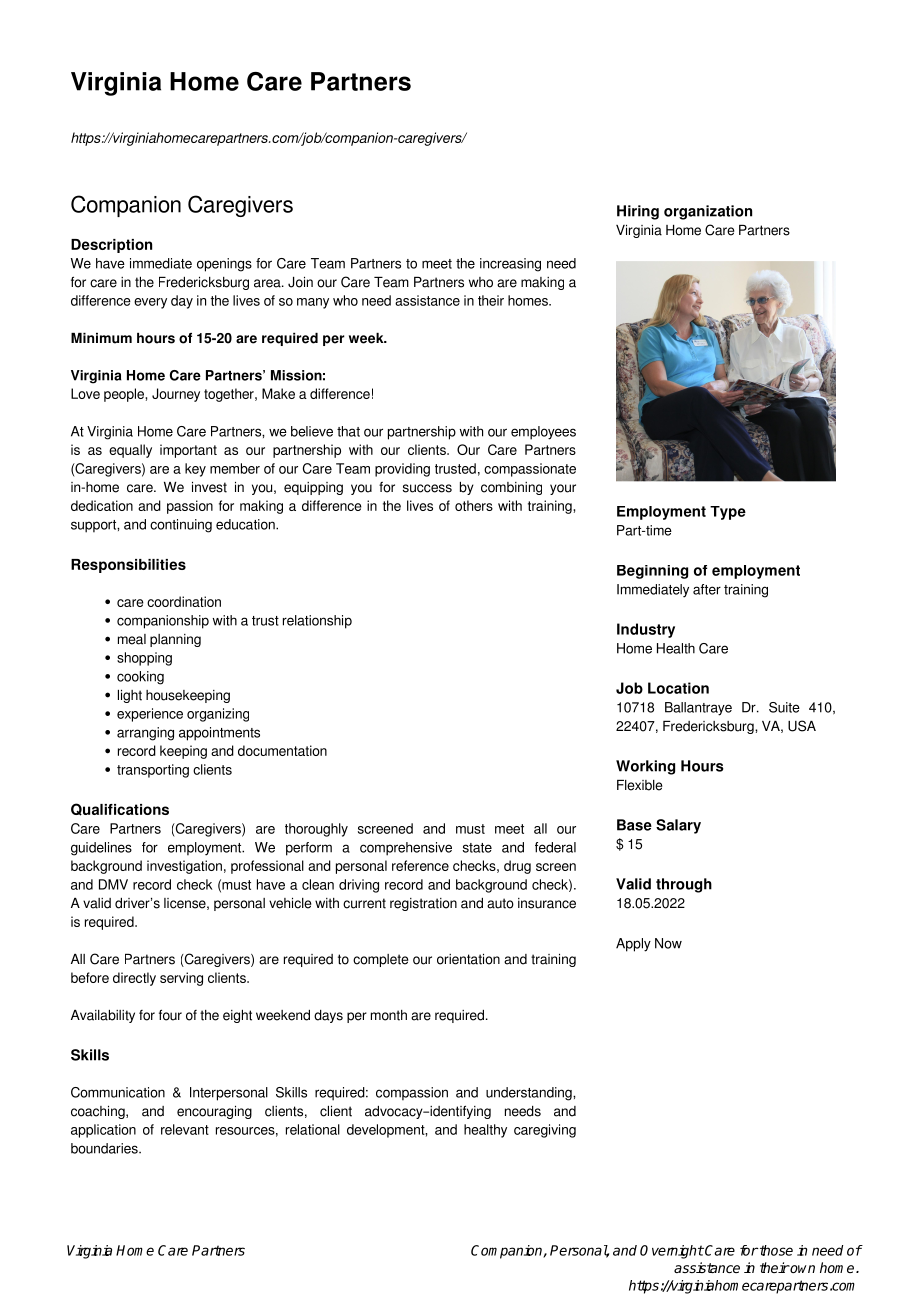  What do you see at coordinates (105, 1148) in the image?
I see `boundaries` at bounding box center [105, 1148].
